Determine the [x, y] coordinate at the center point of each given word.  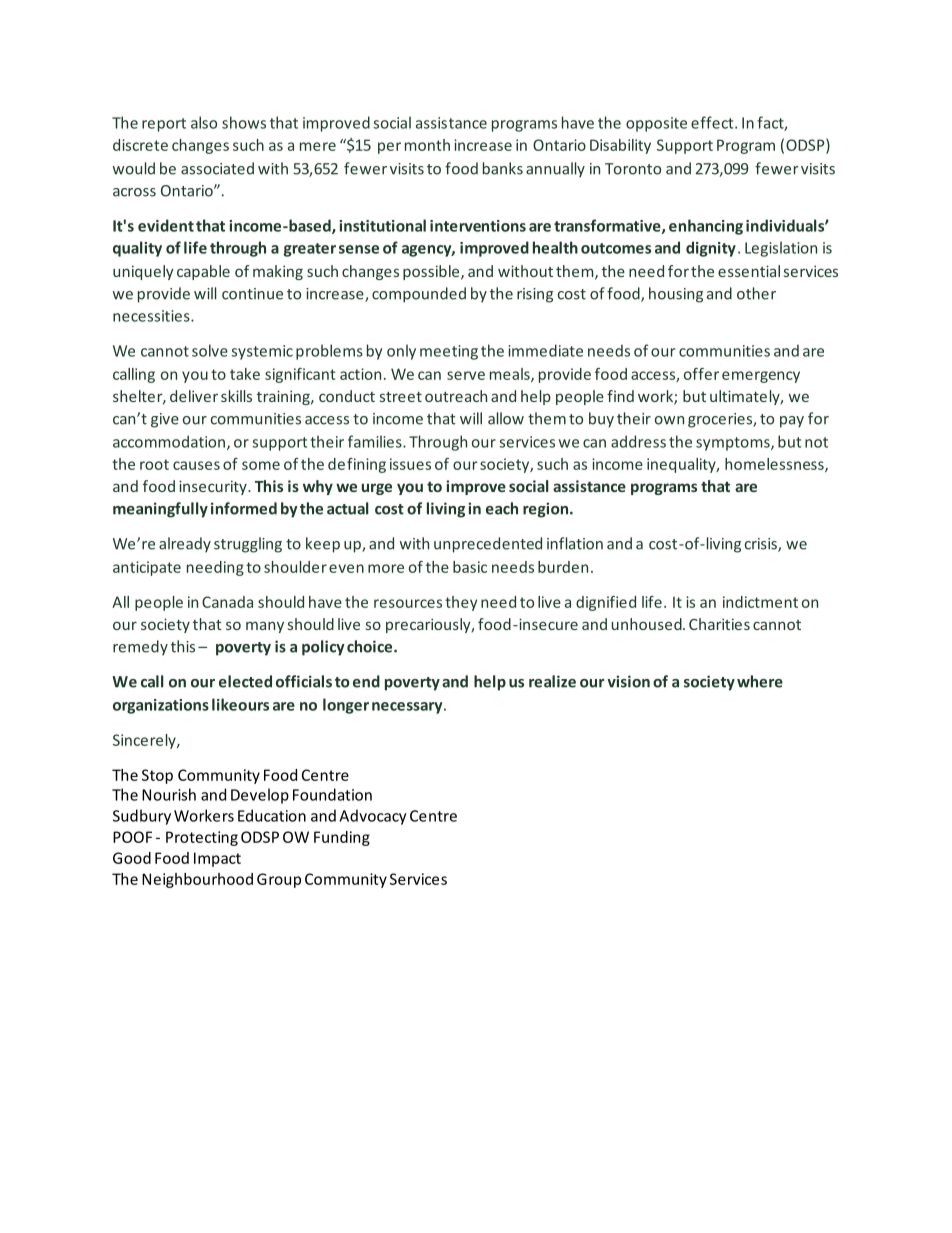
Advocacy [373, 817]
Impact [217, 859]
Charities [719, 624]
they [461, 603]
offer [701, 374]
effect [713, 122]
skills [236, 396]
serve [466, 375]
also [204, 122]
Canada [227, 602]
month [427, 145]
